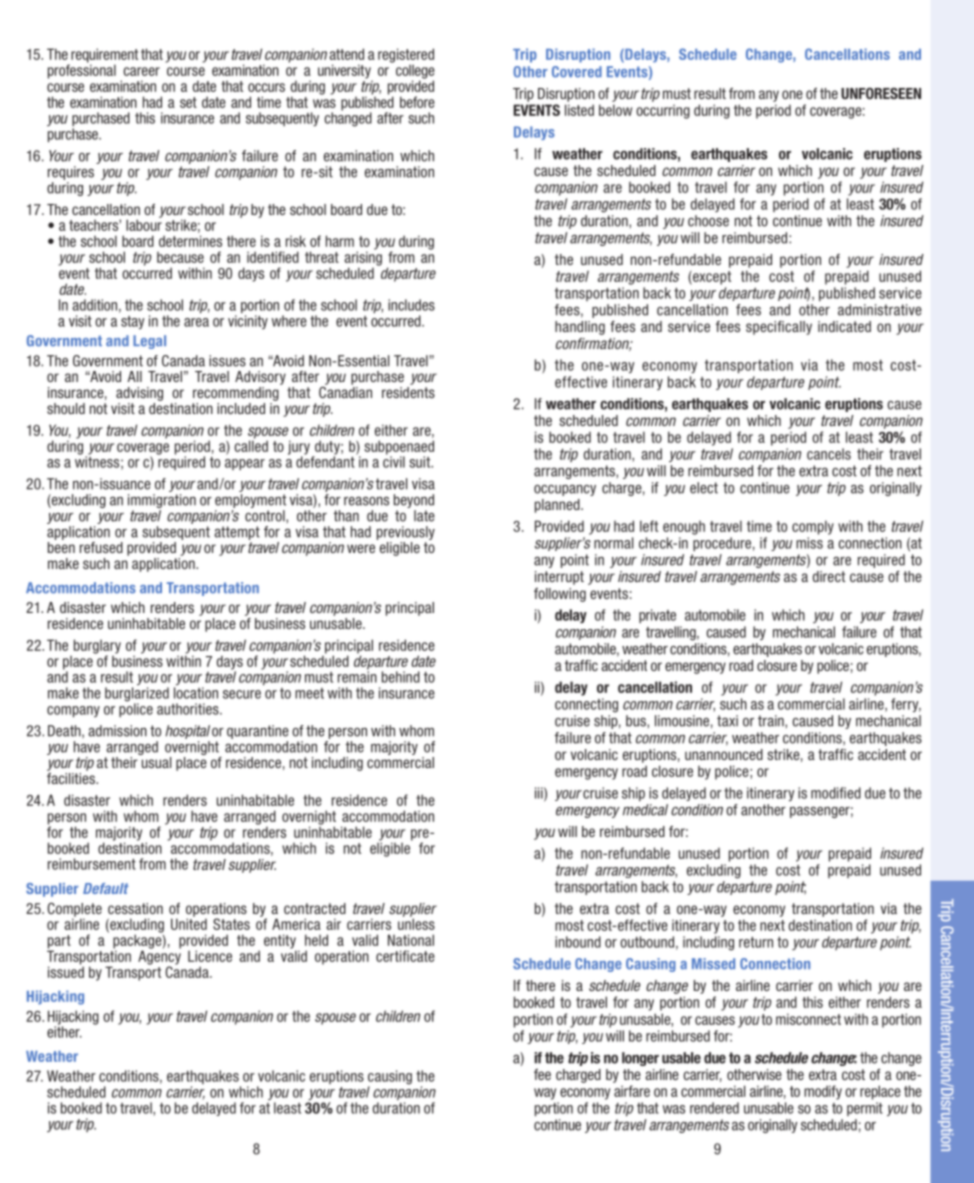 The height and width of the screenshot is (1183, 974). I want to click on residents, so click(408, 392).
